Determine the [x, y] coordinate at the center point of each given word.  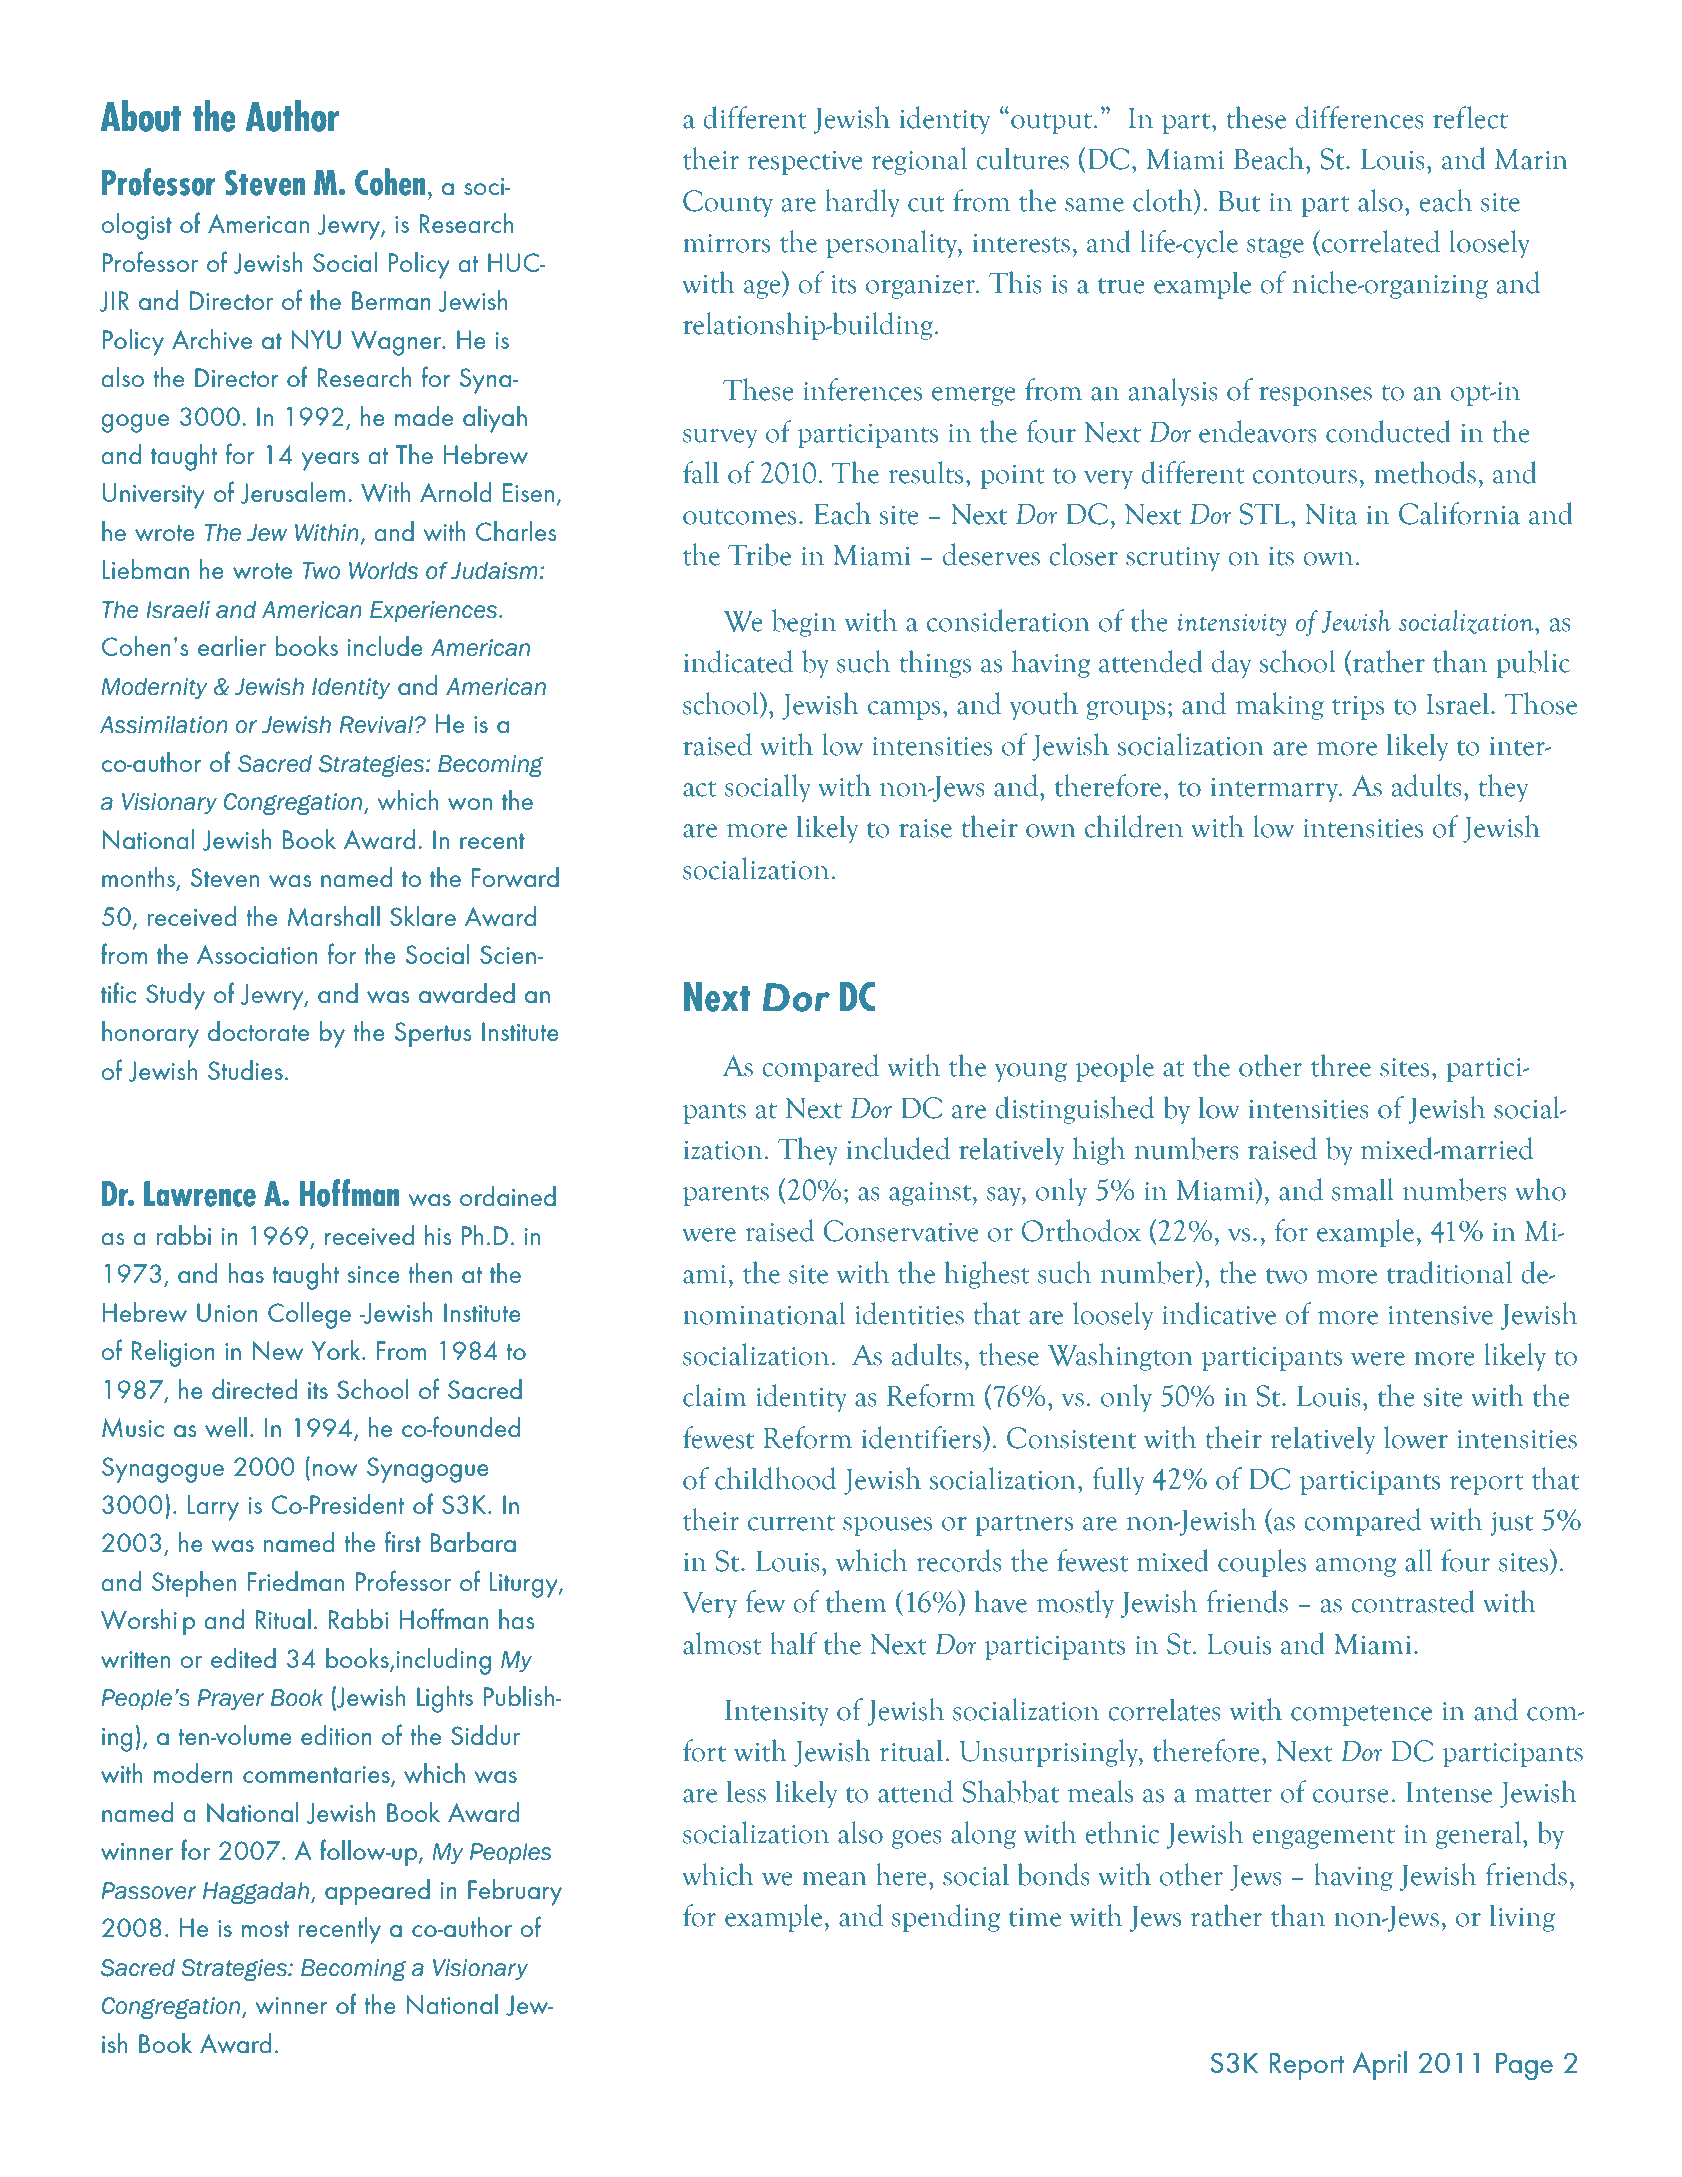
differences [1360, 117]
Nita [1331, 514]
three [1341, 1065]
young [1031, 1072]
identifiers [923, 1437]
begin [804, 623]
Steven [265, 183]
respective [805, 163]
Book [297, 1698]
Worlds [383, 571]
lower [1416, 1437]
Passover [149, 1891]
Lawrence [200, 1194]
